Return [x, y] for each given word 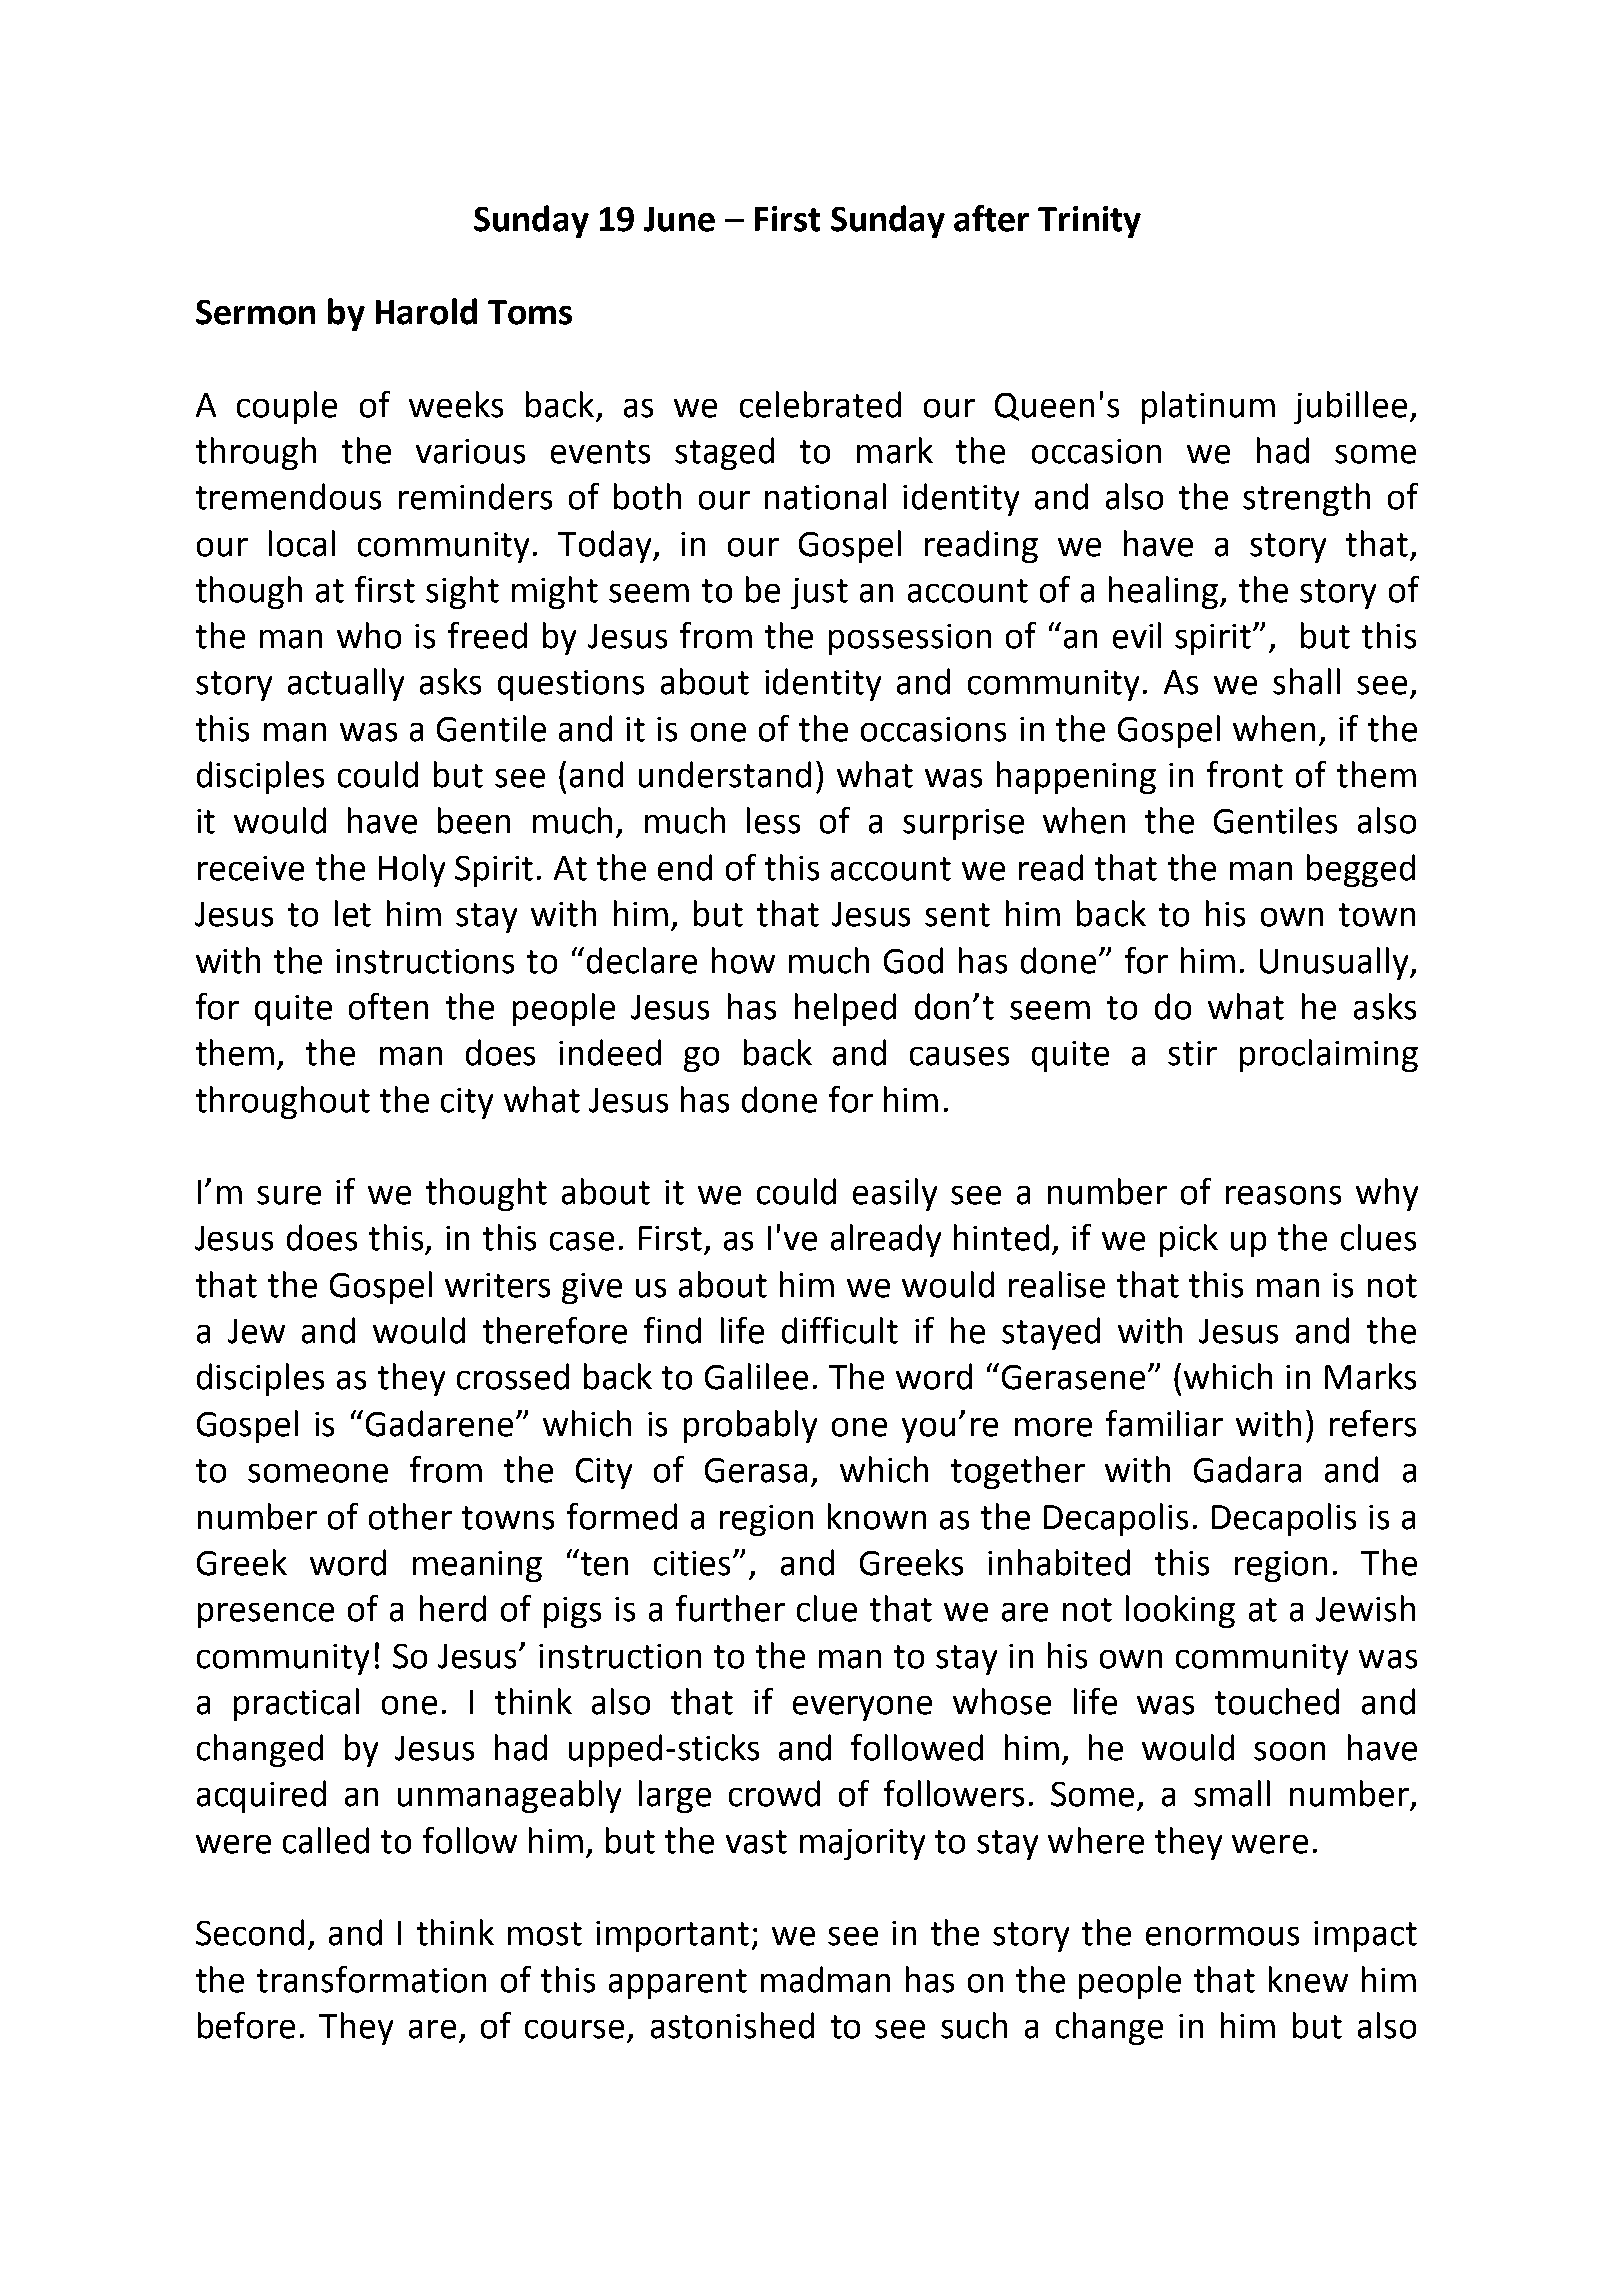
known [877, 1516]
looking [1180, 1611]
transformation [371, 1979]
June [679, 219]
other [410, 1516]
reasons [1283, 1195]
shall [1306, 681]
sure [289, 1195]
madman [825, 1979]
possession [910, 639]
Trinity [1089, 222]
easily [895, 1194]
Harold [426, 311]
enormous [1222, 1936]
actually [346, 684]
